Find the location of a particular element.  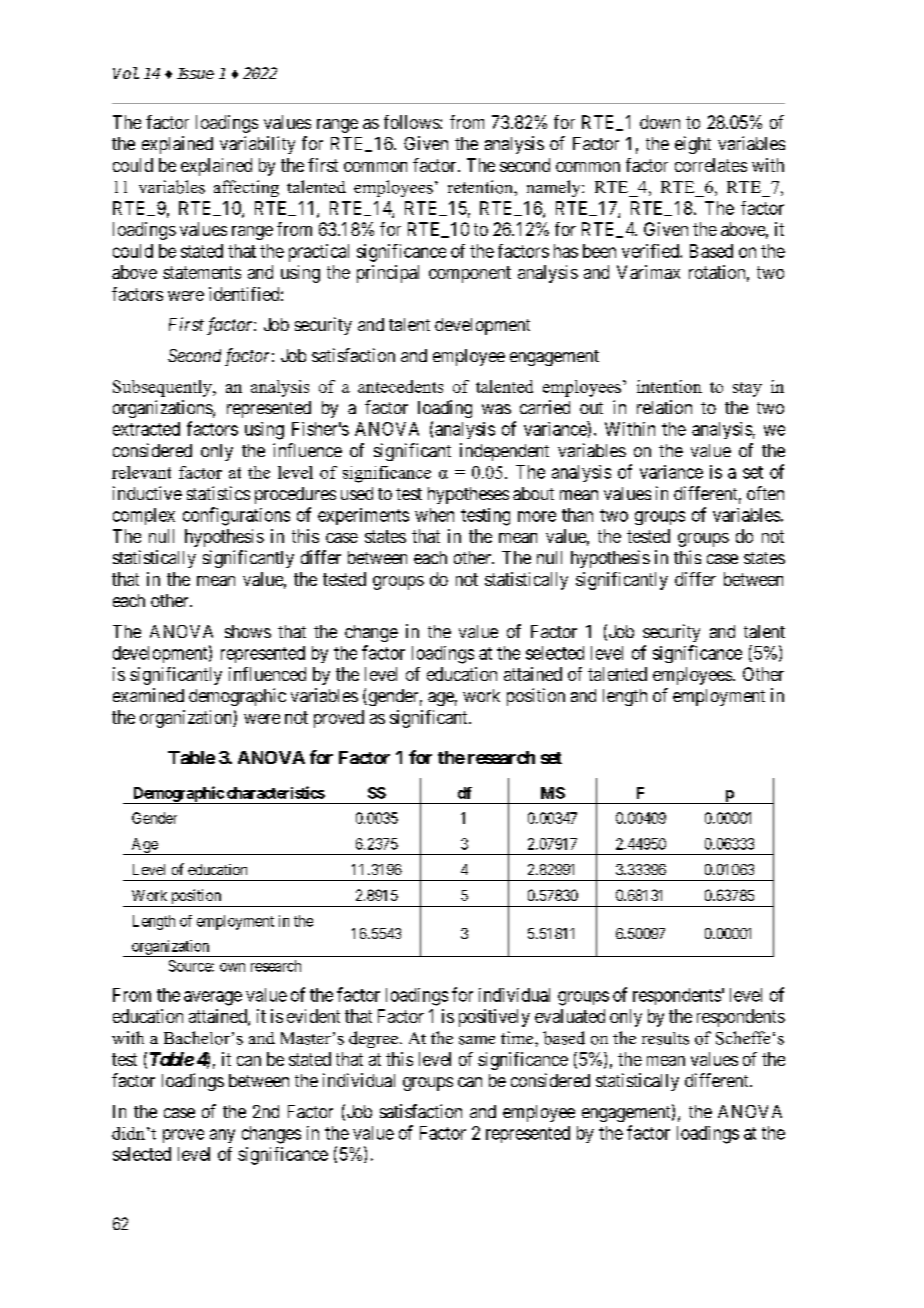

down is located at coordinates (660, 122).
